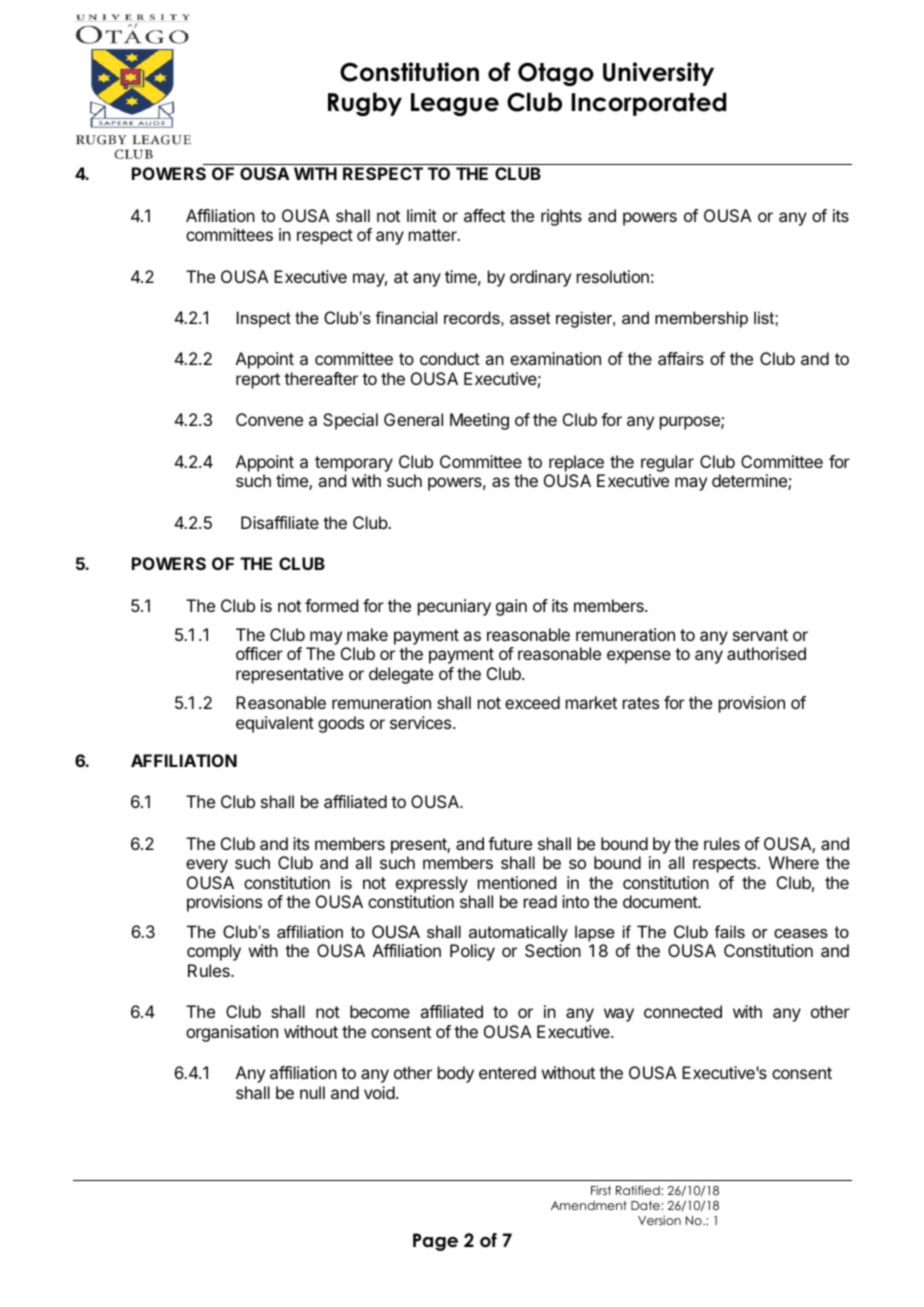 The height and width of the screenshot is (1307, 924). What do you see at coordinates (435, 1242) in the screenshot?
I see `Page` at bounding box center [435, 1242].
